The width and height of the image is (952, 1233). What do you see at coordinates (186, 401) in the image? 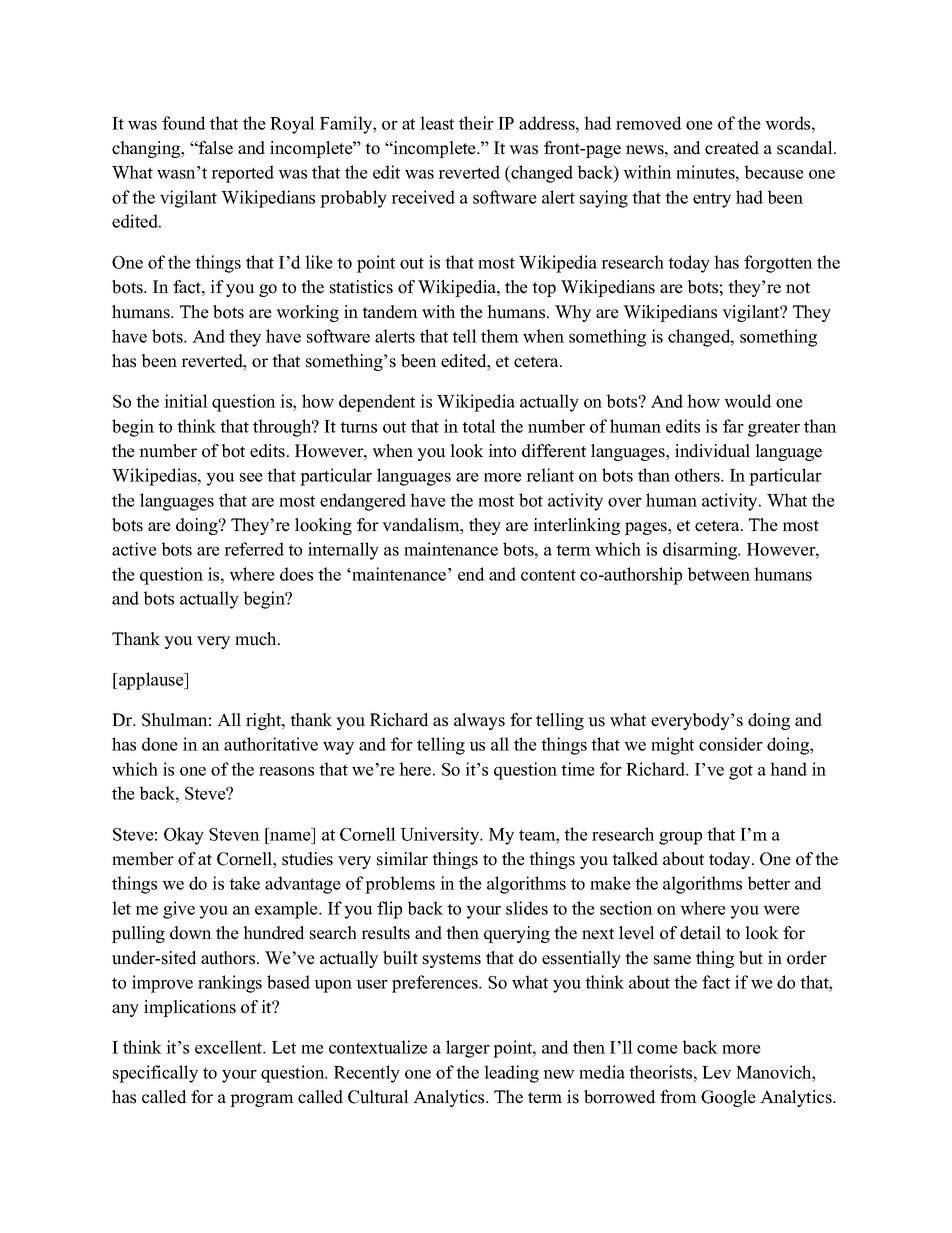
I see `initial` at bounding box center [186, 401].
